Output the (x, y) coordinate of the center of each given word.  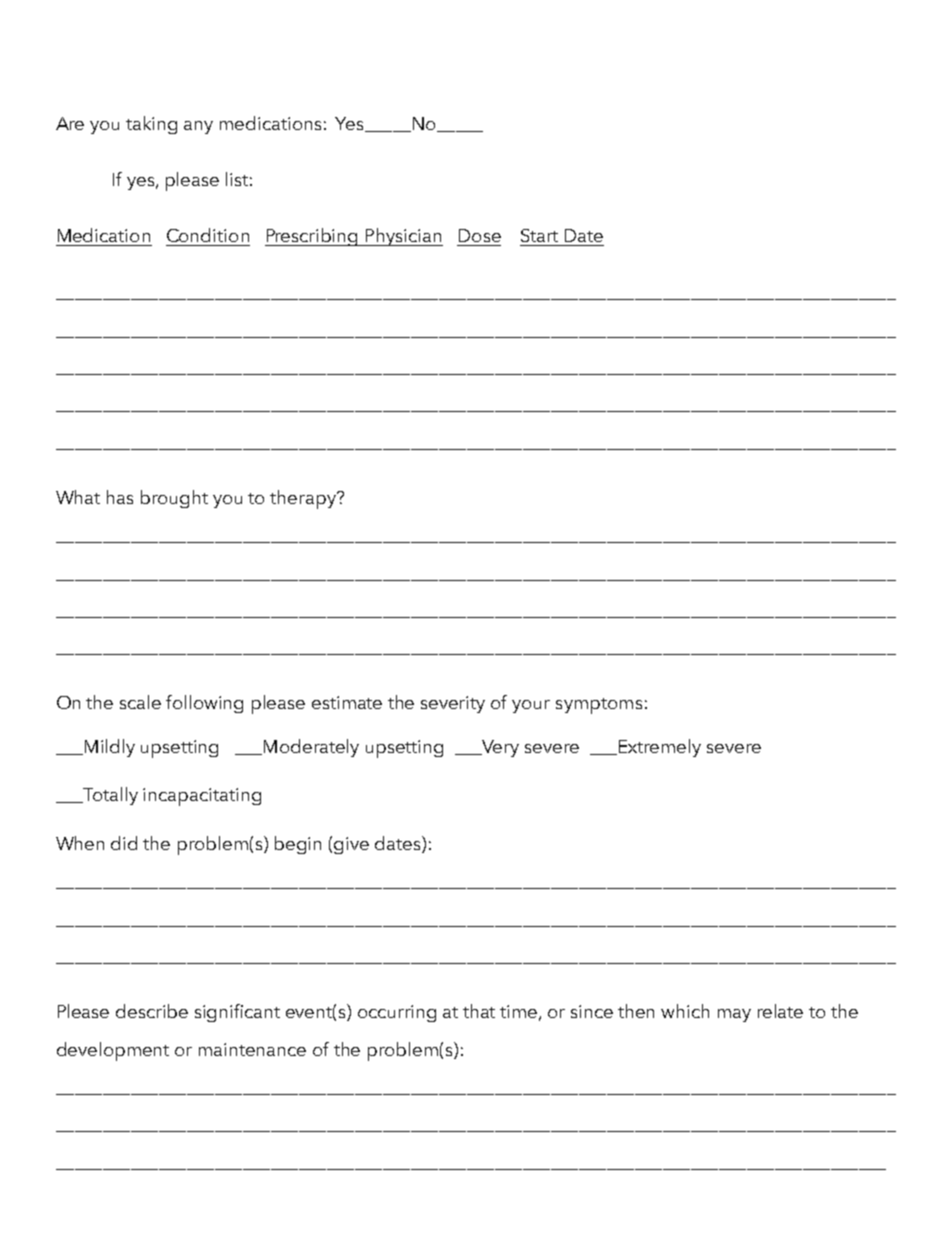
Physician (403, 237)
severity (453, 704)
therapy (304, 499)
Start (539, 235)
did (124, 843)
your (531, 706)
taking (151, 125)
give (351, 845)
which (685, 1011)
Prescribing (313, 237)
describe (152, 1011)
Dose (480, 235)
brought (174, 499)
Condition (208, 235)
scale (140, 702)
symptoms (599, 706)
